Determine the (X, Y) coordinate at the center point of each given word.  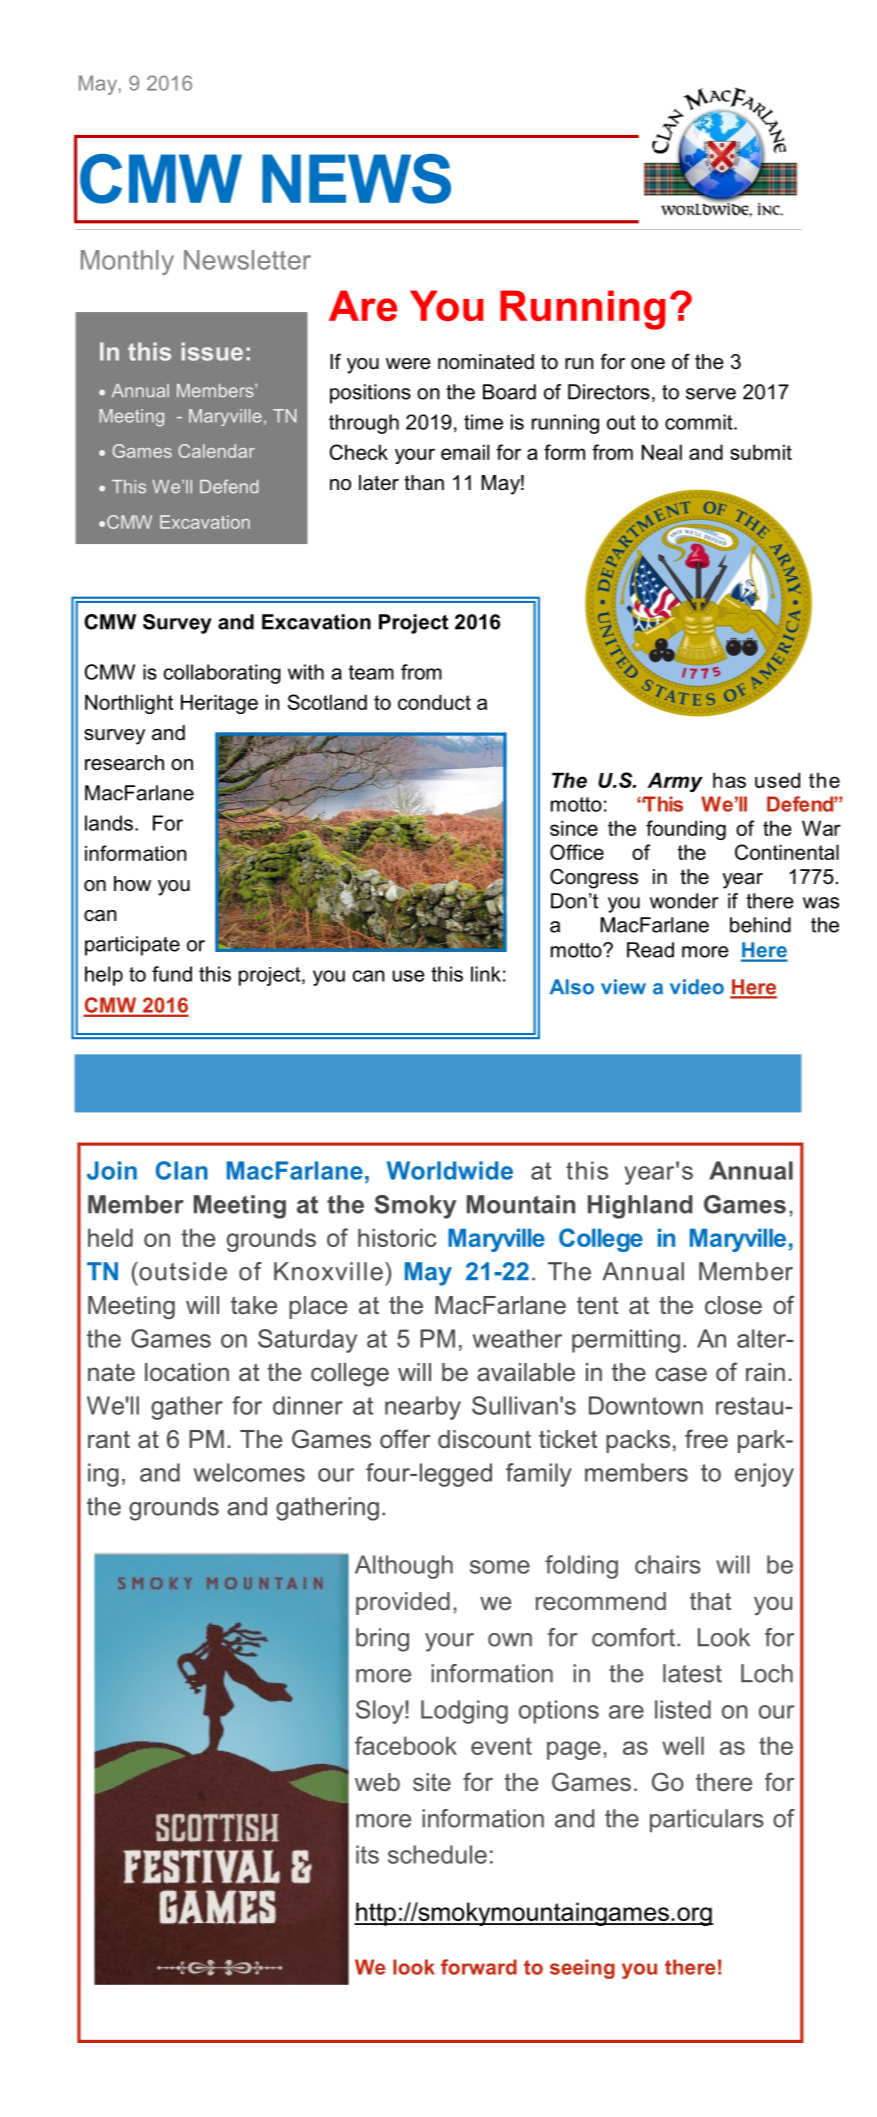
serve (711, 394)
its (367, 1854)
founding (686, 830)
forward (479, 1967)
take (254, 1305)
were (408, 364)
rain (765, 1372)
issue (212, 351)
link (486, 974)
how (132, 884)
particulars (707, 1820)
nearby (423, 1408)
